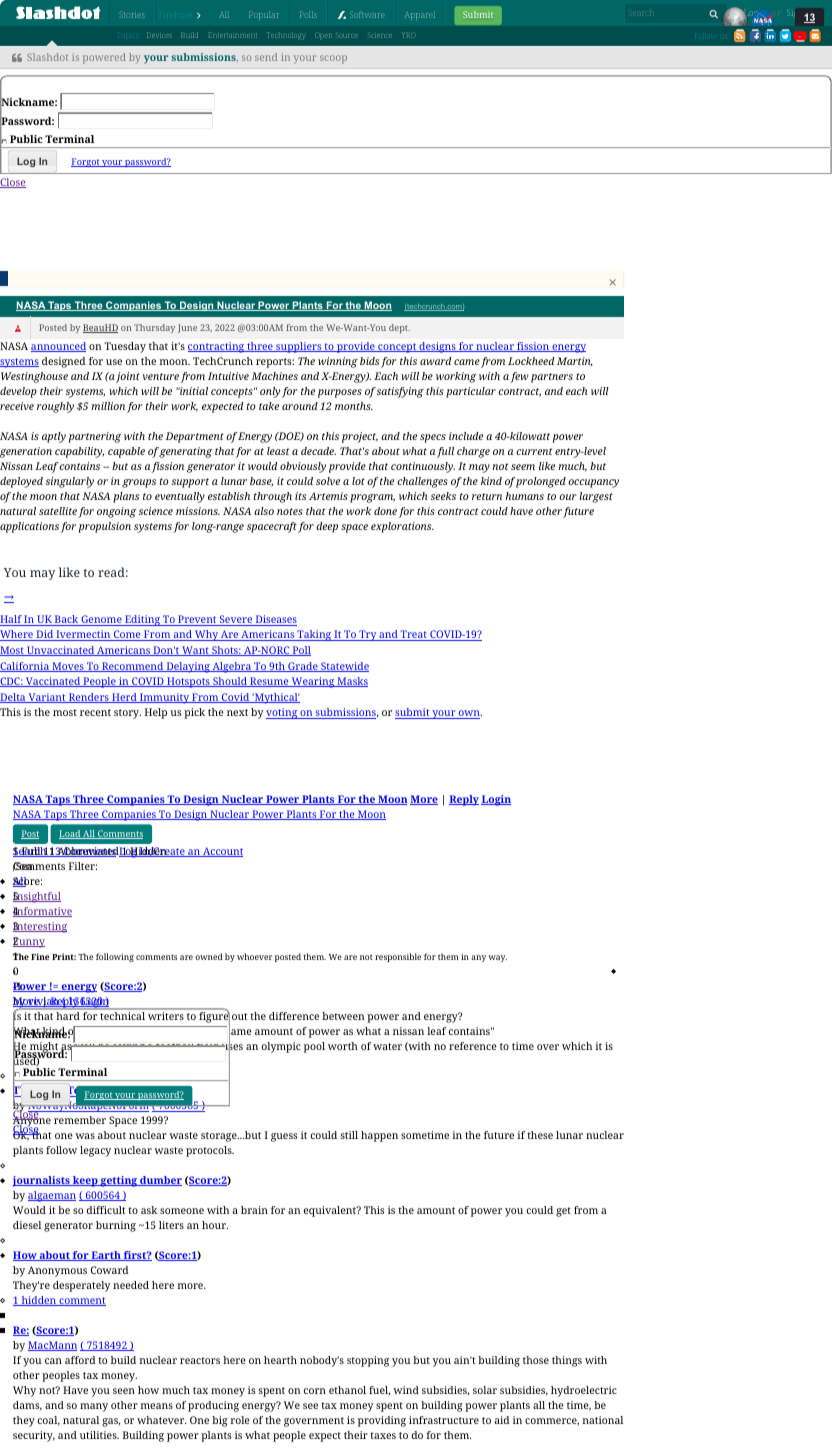 This document has width=832, height=1456. I want to click on those, so click(536, 1360).
